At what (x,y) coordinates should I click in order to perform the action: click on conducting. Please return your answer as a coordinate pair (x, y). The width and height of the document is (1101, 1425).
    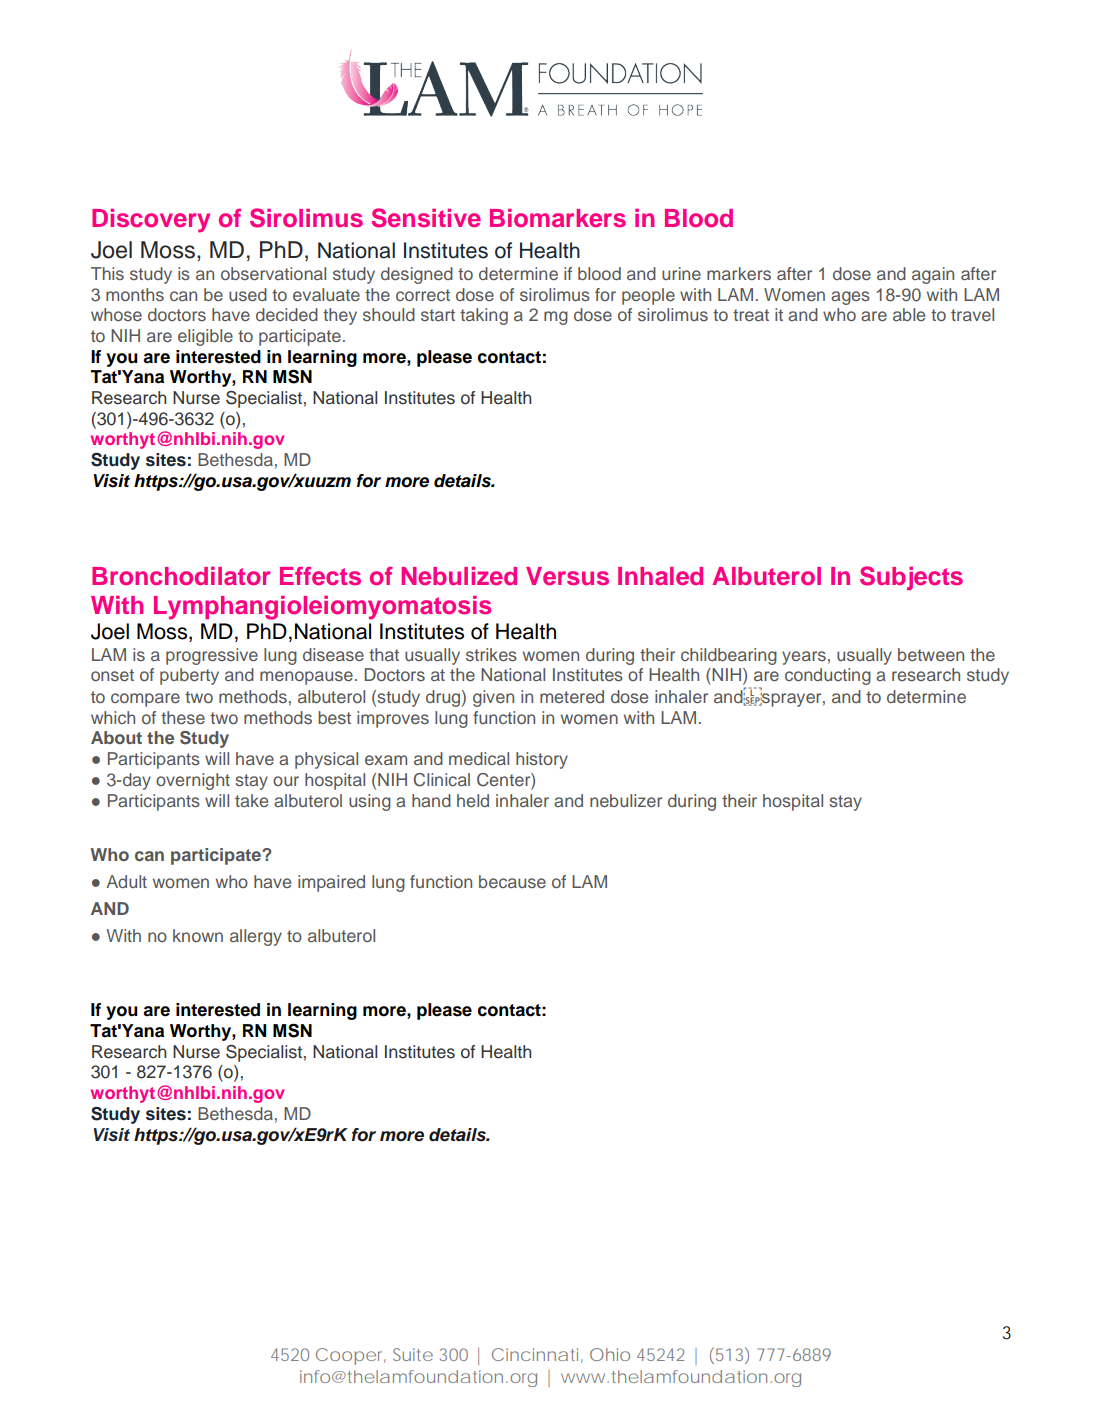
    Looking at the image, I should click on (828, 676).
